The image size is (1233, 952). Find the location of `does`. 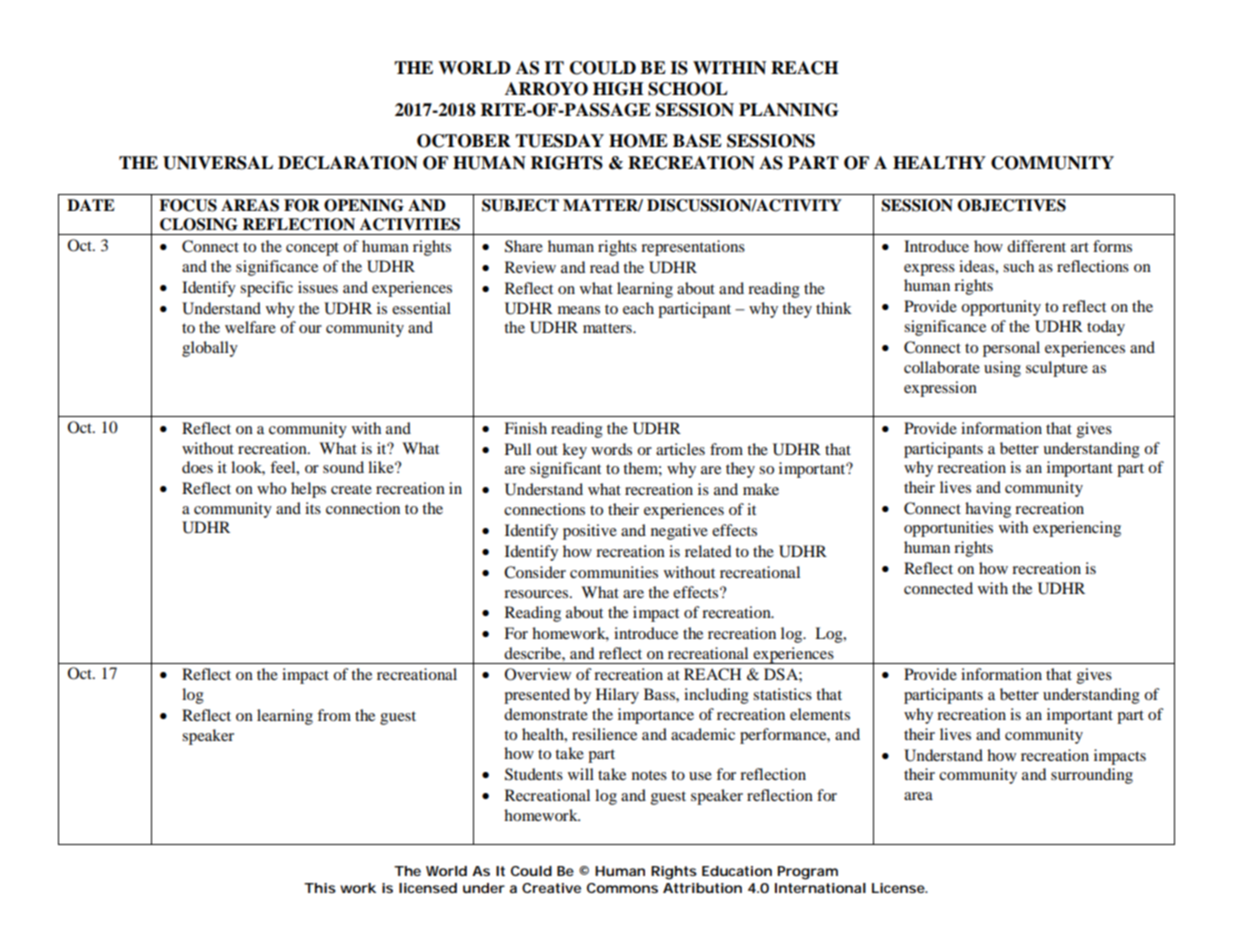

does is located at coordinates (197, 467).
